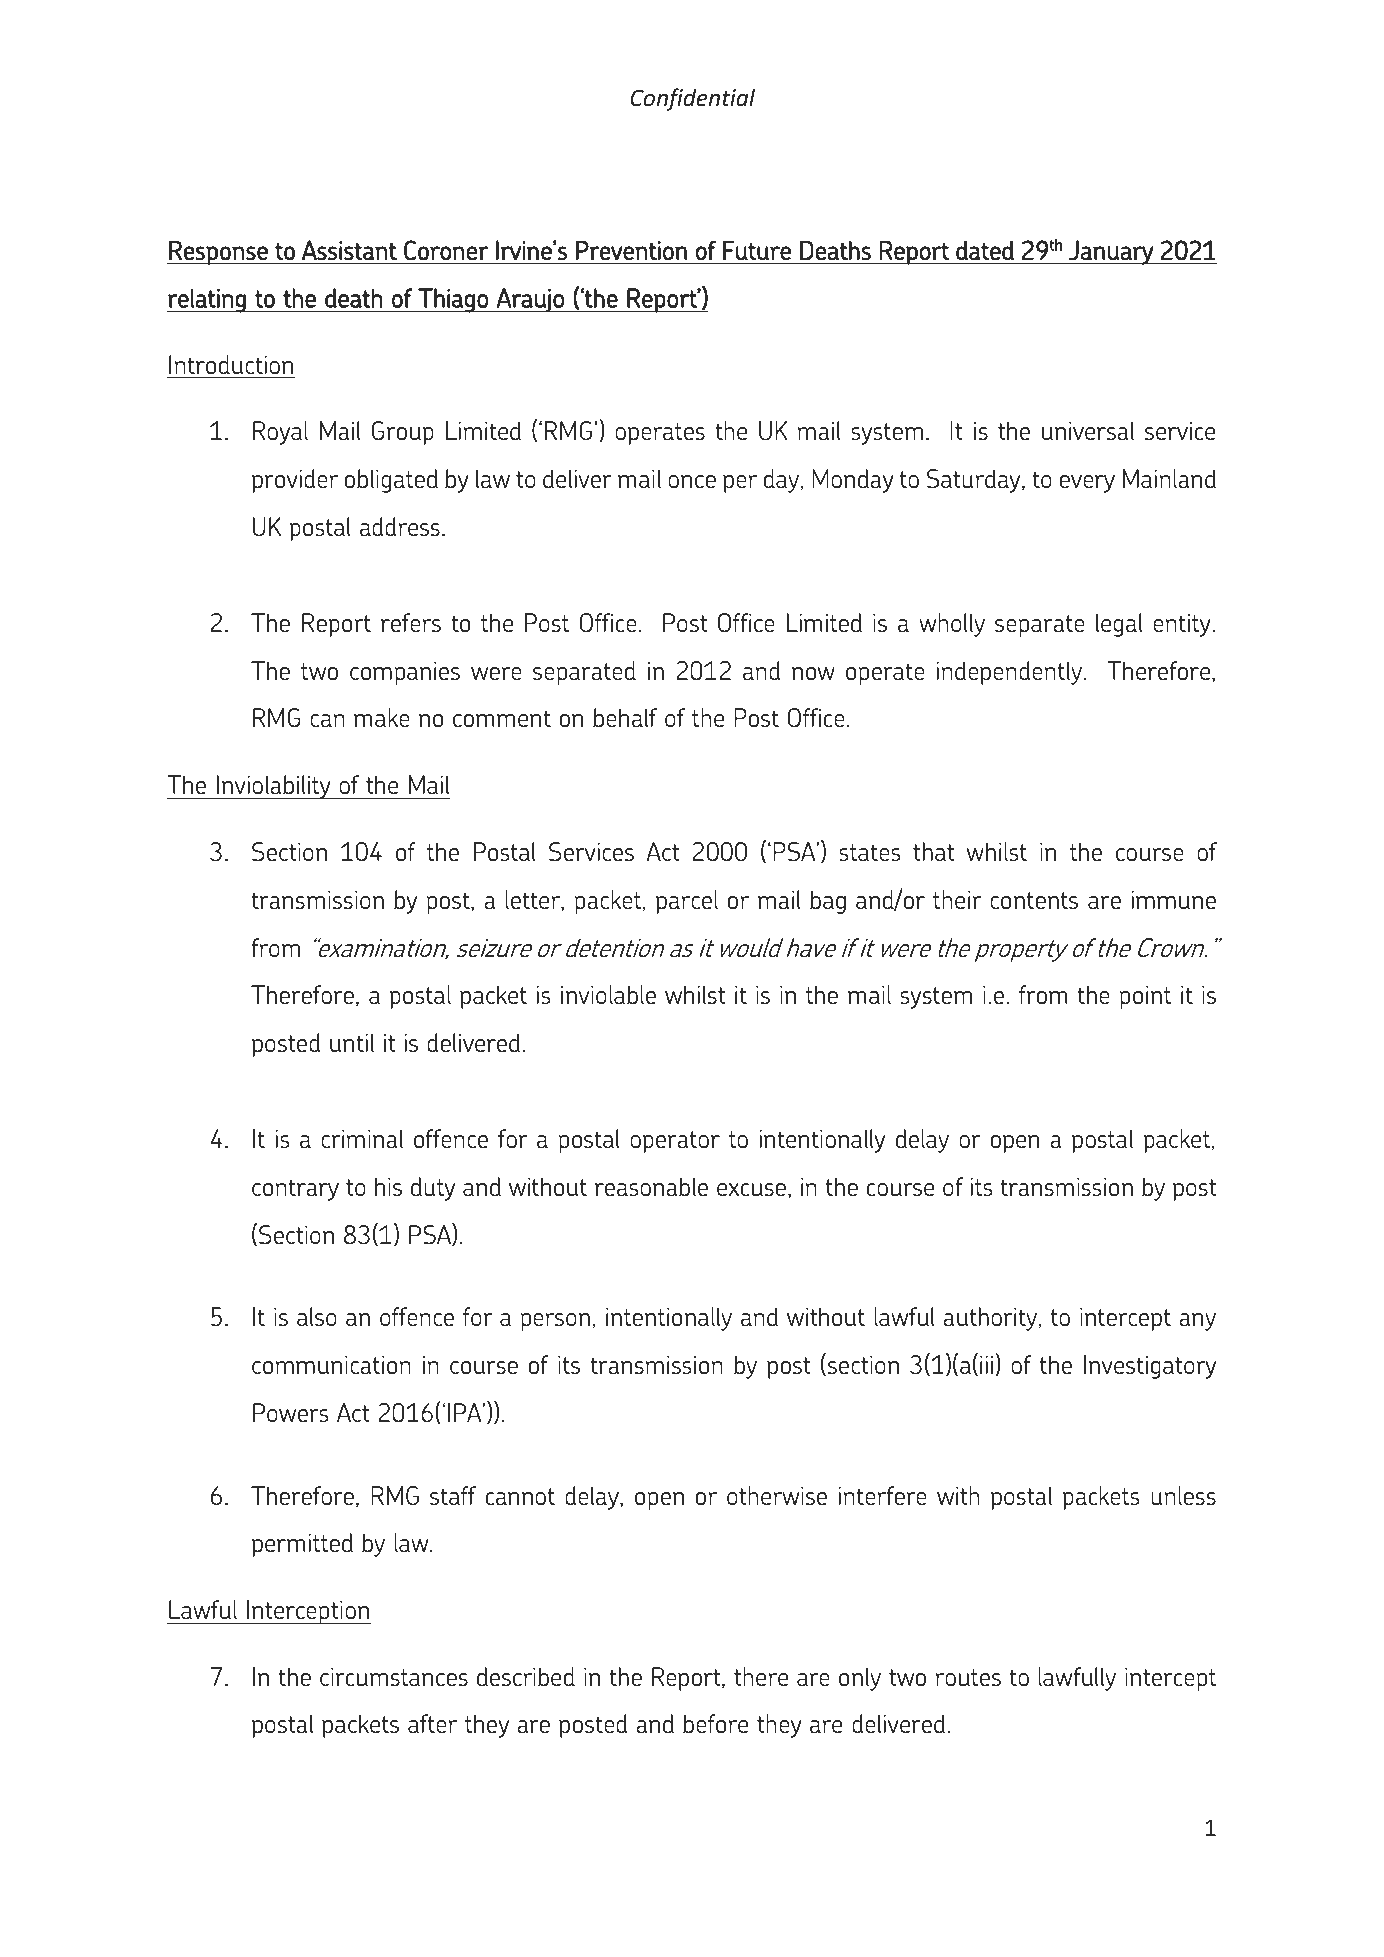  I want to click on once, so click(692, 481).
